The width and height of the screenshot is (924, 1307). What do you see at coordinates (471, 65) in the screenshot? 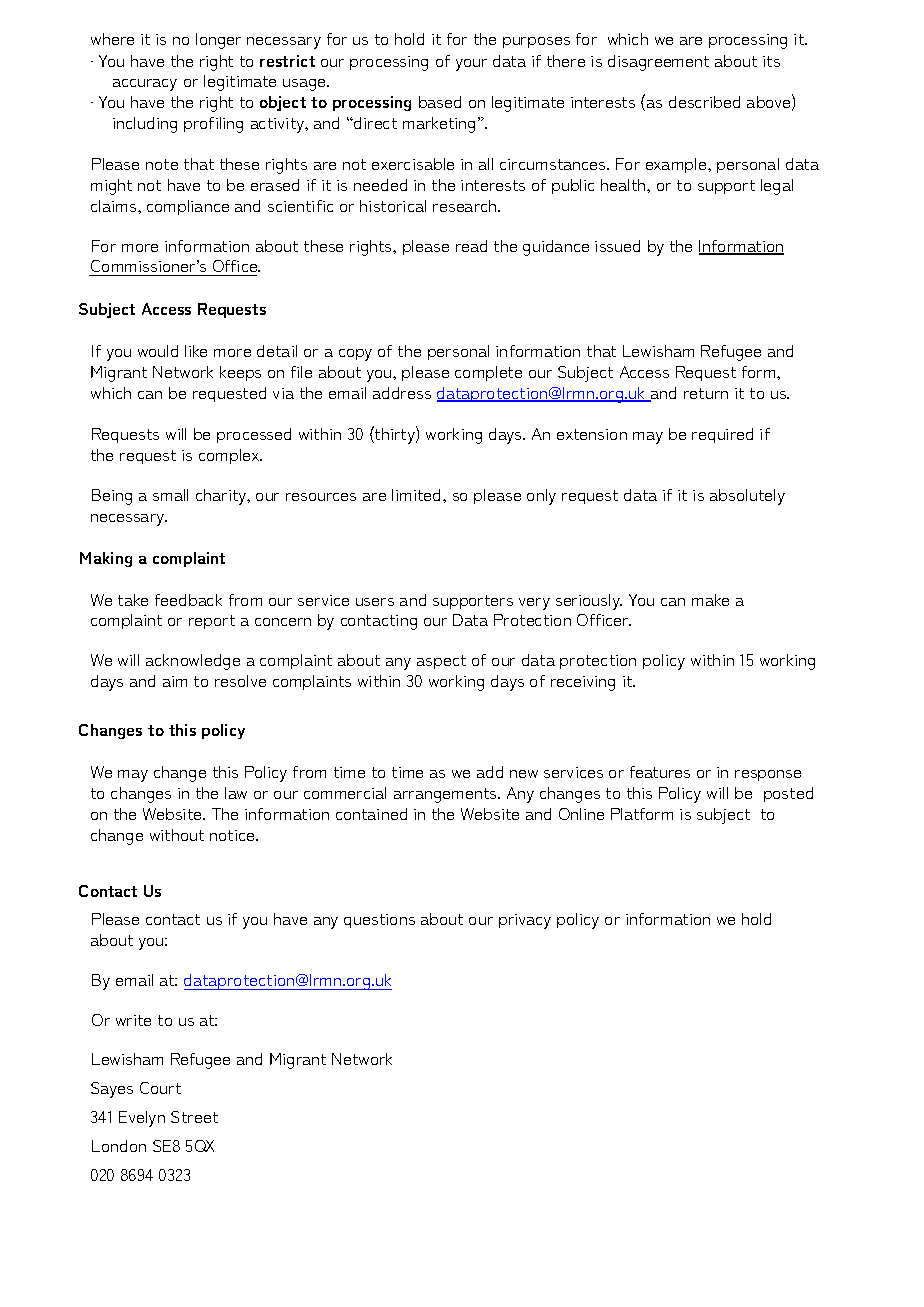
I see `your` at bounding box center [471, 65].
